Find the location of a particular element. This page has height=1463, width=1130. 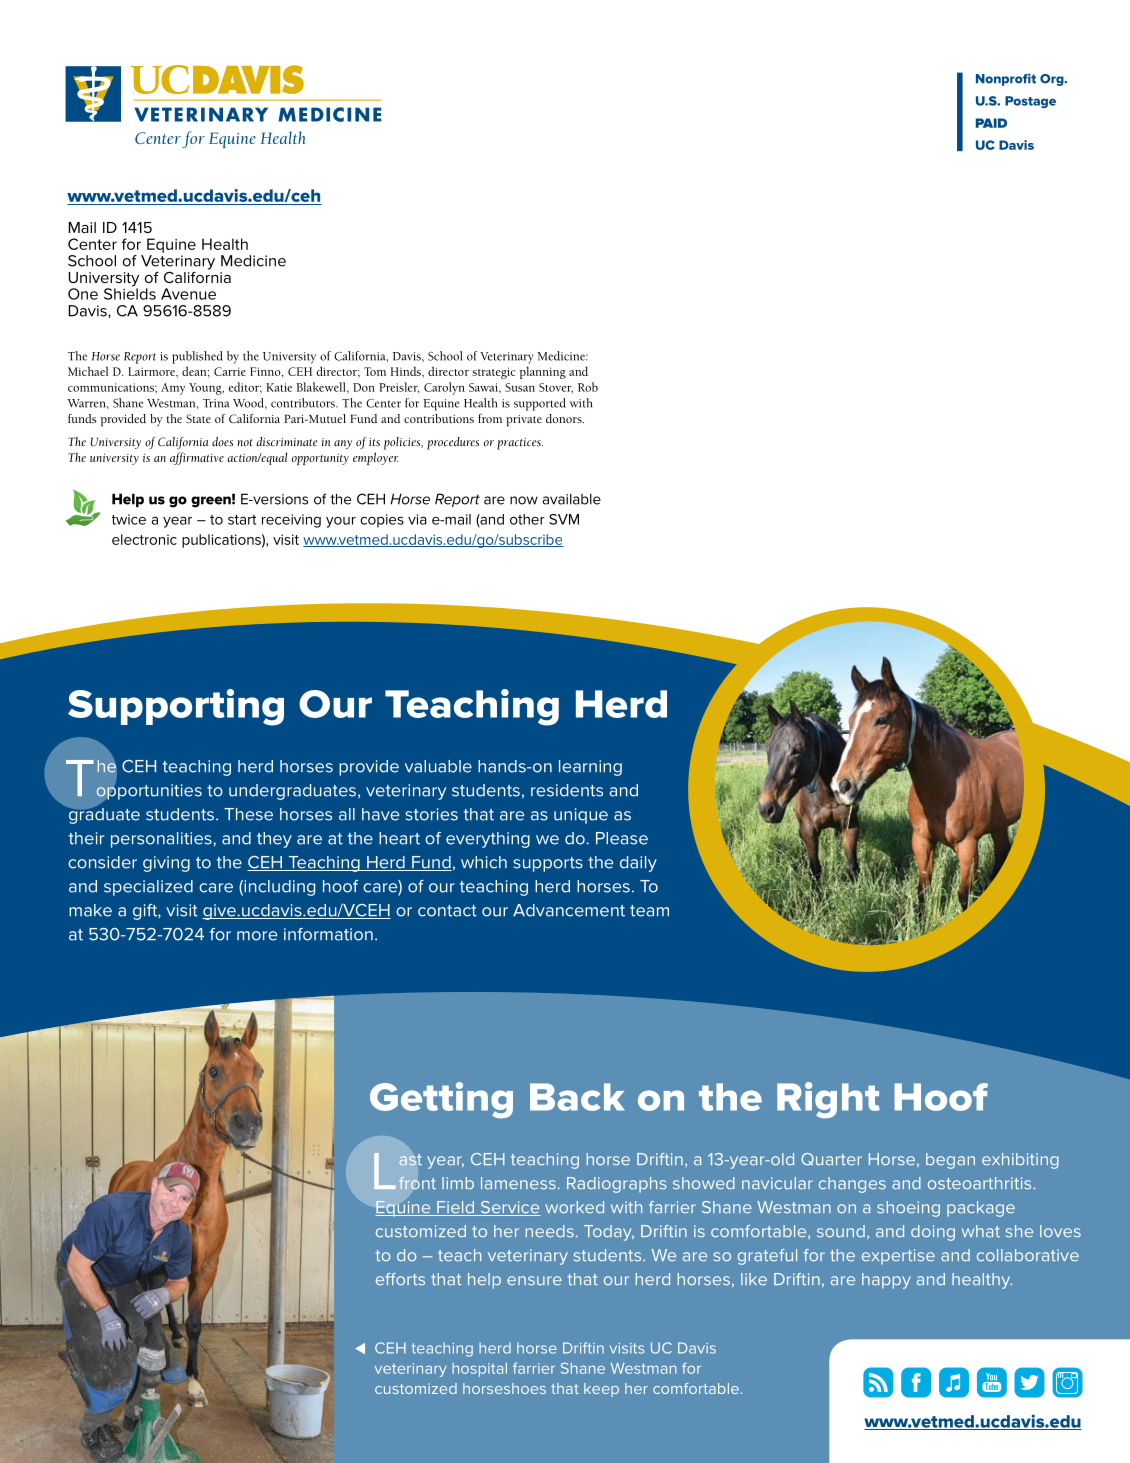

specialized is located at coordinates (148, 888).
